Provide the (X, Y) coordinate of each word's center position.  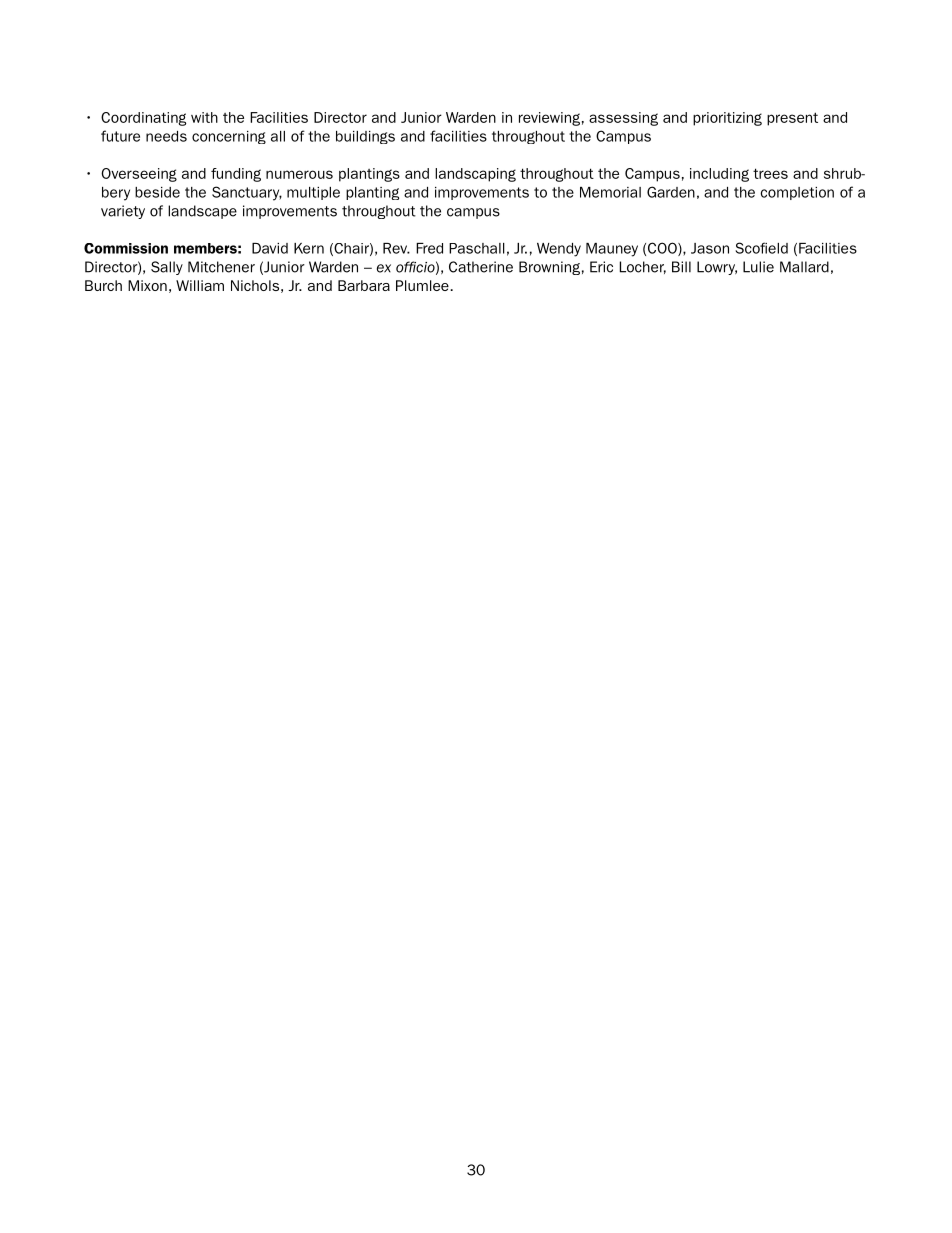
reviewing (549, 119)
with (204, 117)
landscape (202, 212)
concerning (229, 137)
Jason (710, 248)
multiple (313, 193)
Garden (671, 192)
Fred (429, 248)
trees (770, 173)
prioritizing (727, 119)
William (200, 285)
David (270, 248)
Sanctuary (247, 193)
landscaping (475, 175)
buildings (365, 137)
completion (797, 193)
